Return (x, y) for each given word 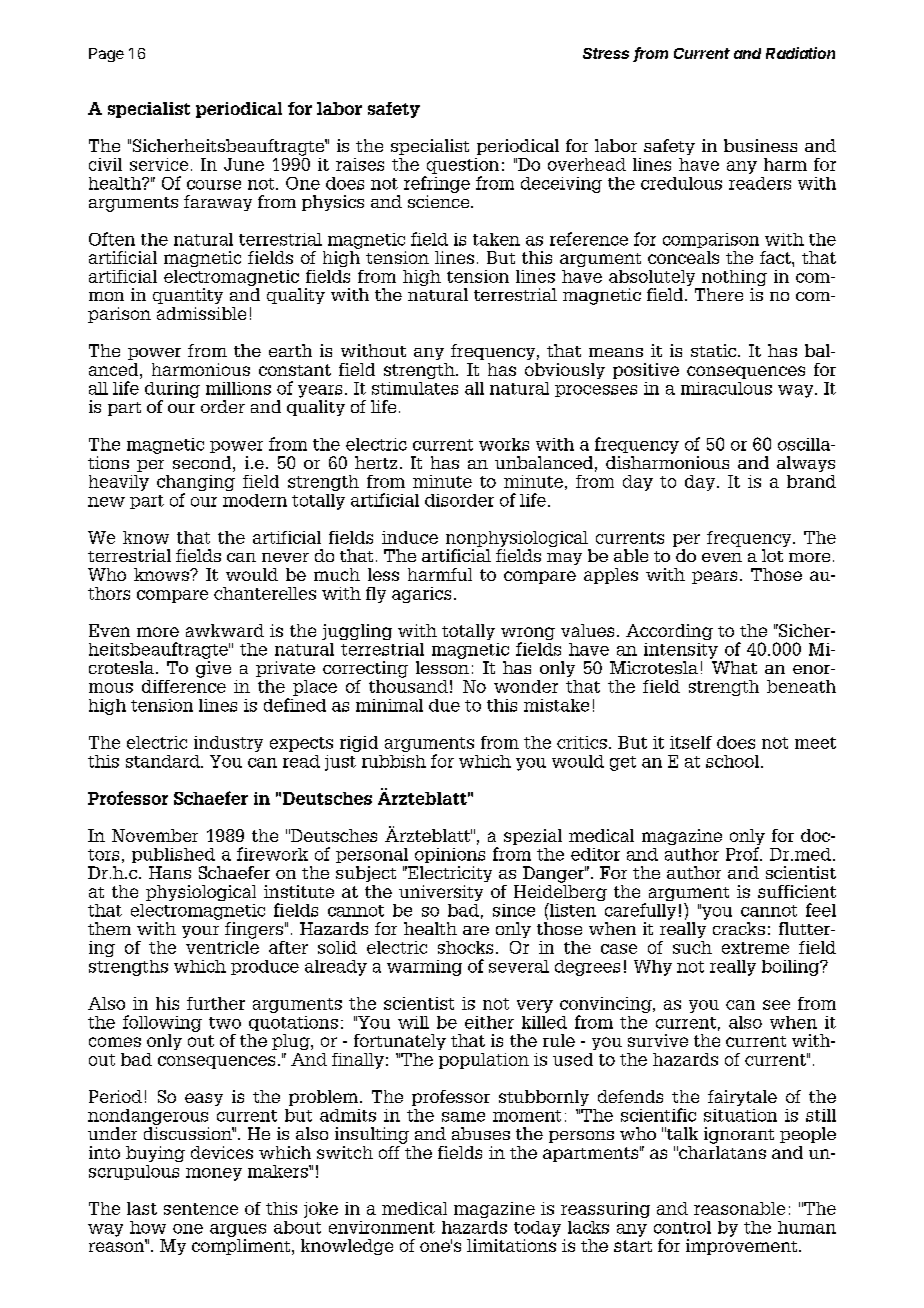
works (504, 444)
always (806, 464)
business (760, 145)
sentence (201, 1209)
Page (106, 55)
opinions (450, 855)
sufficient (797, 891)
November (155, 835)
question (463, 166)
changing (196, 484)
